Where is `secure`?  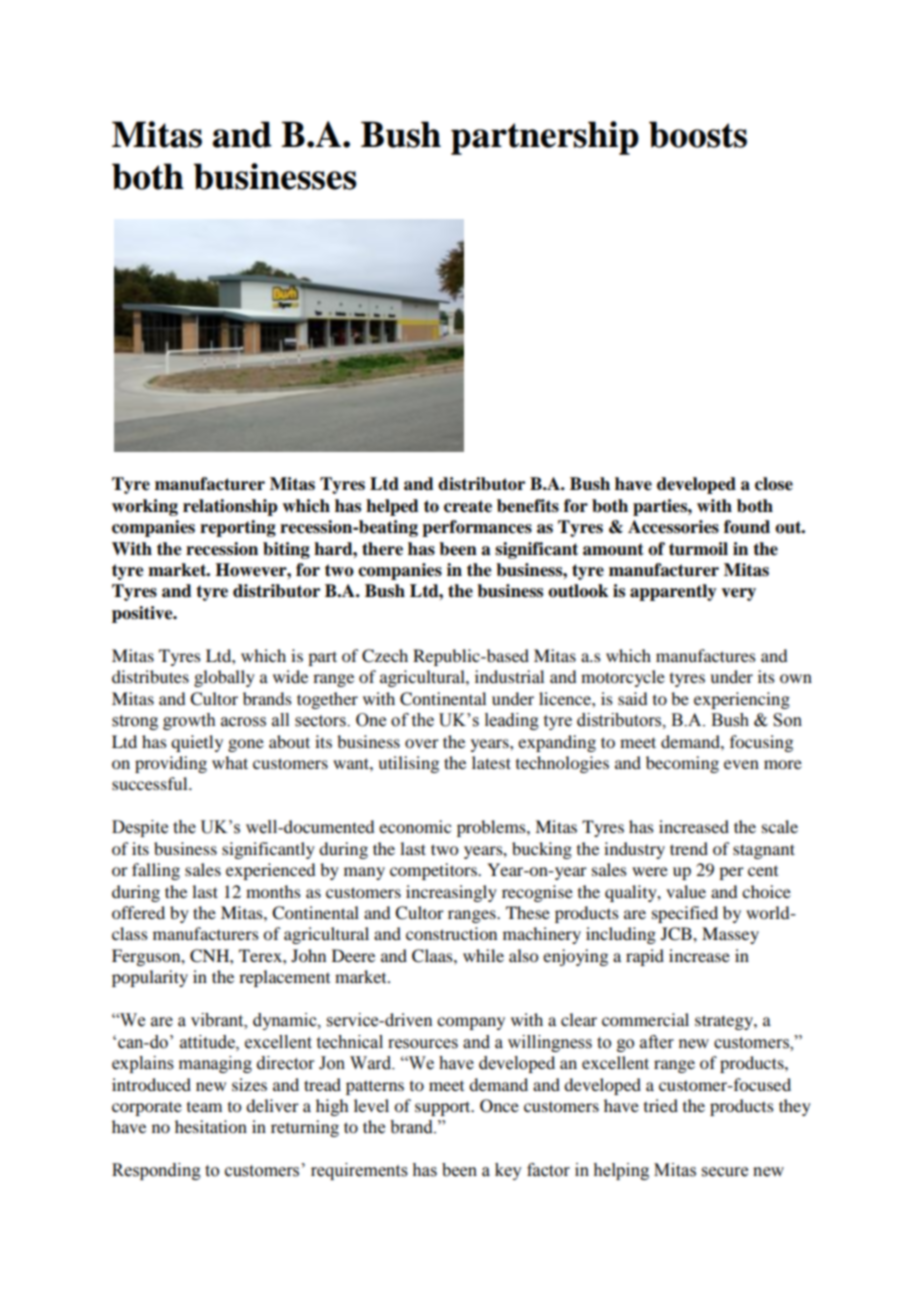
secure is located at coordinates (725, 1172).
